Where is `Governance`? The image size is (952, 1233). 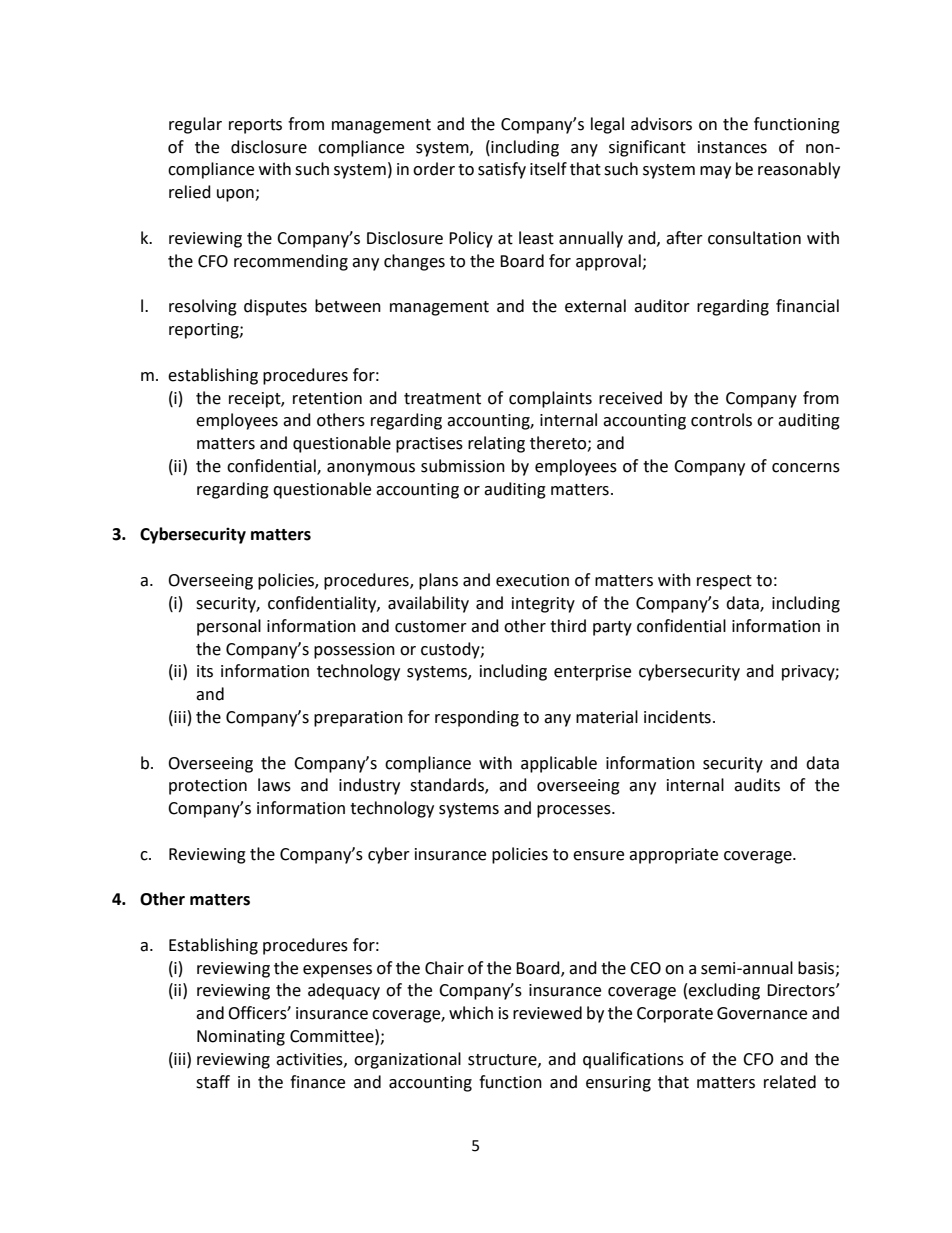
Governance is located at coordinates (762, 1013).
